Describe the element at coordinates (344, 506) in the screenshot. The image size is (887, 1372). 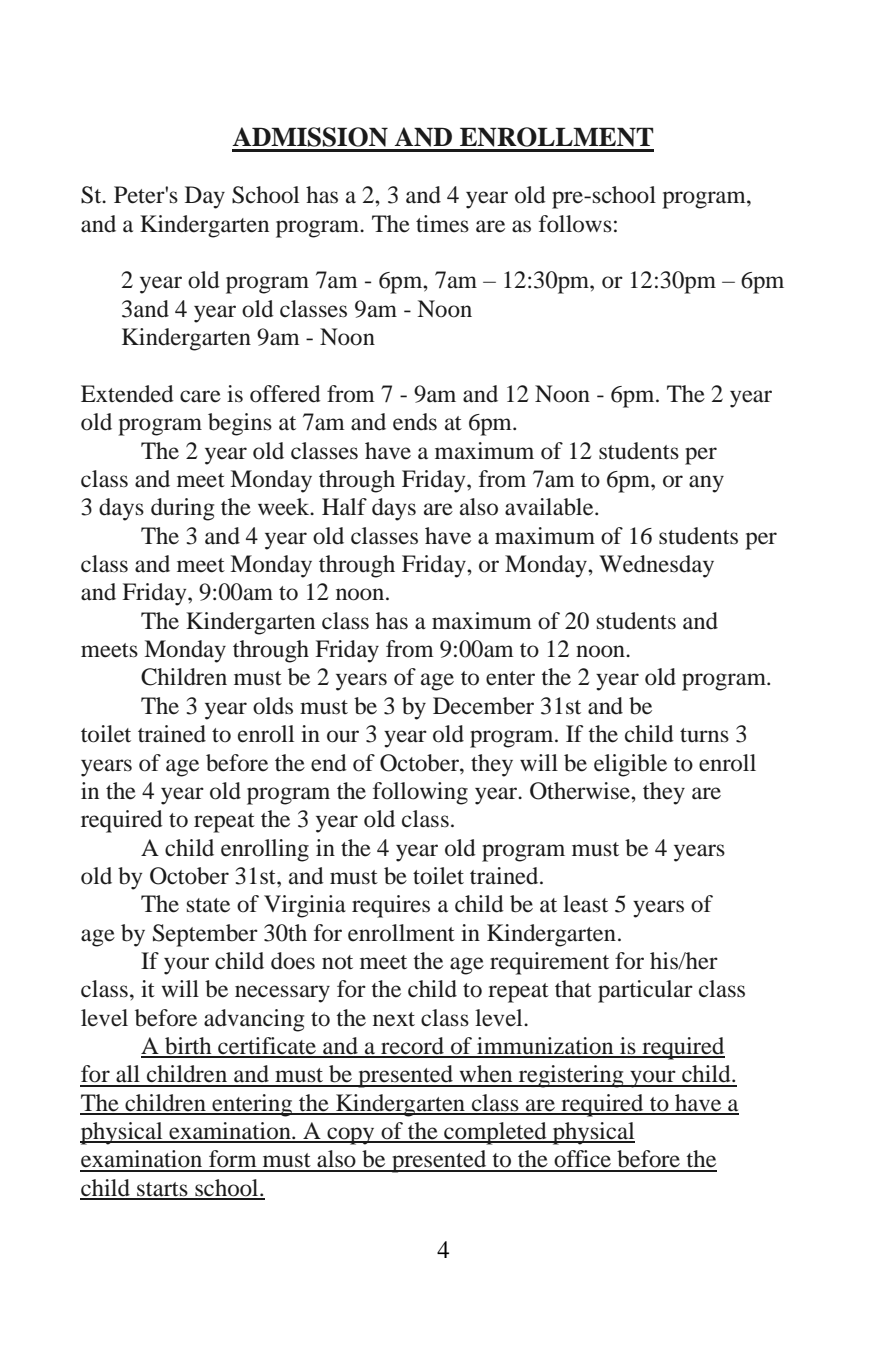
I see `Half` at that location.
